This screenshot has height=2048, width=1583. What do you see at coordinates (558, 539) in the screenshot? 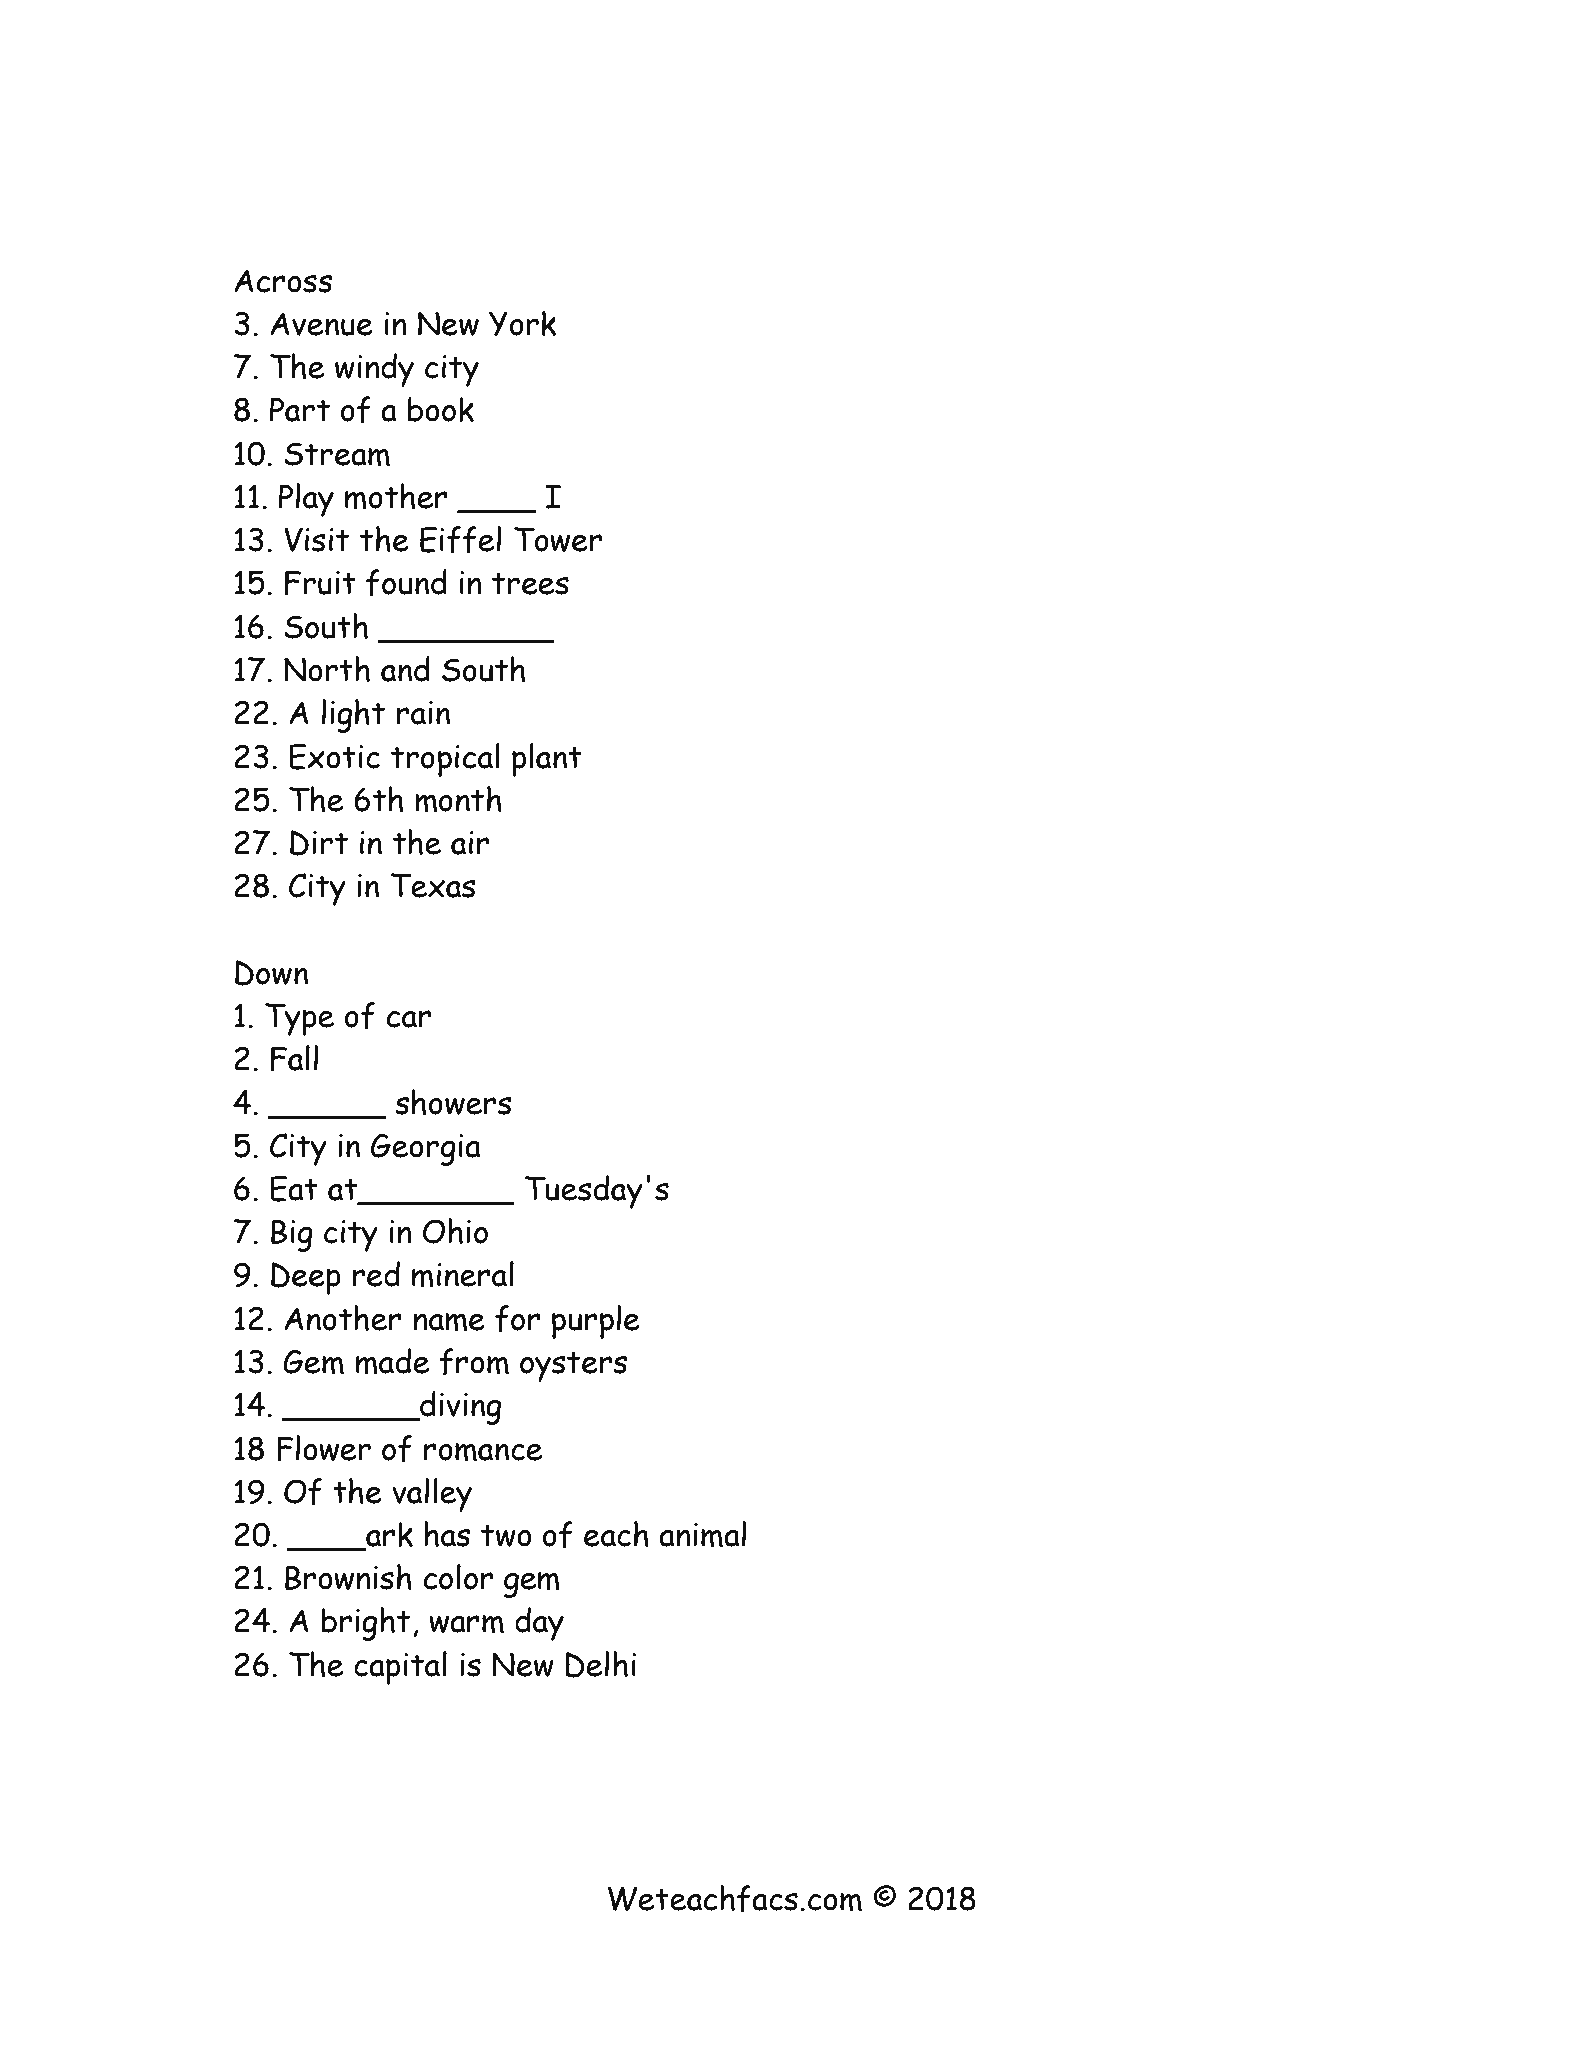
I see `Tower` at bounding box center [558, 539].
